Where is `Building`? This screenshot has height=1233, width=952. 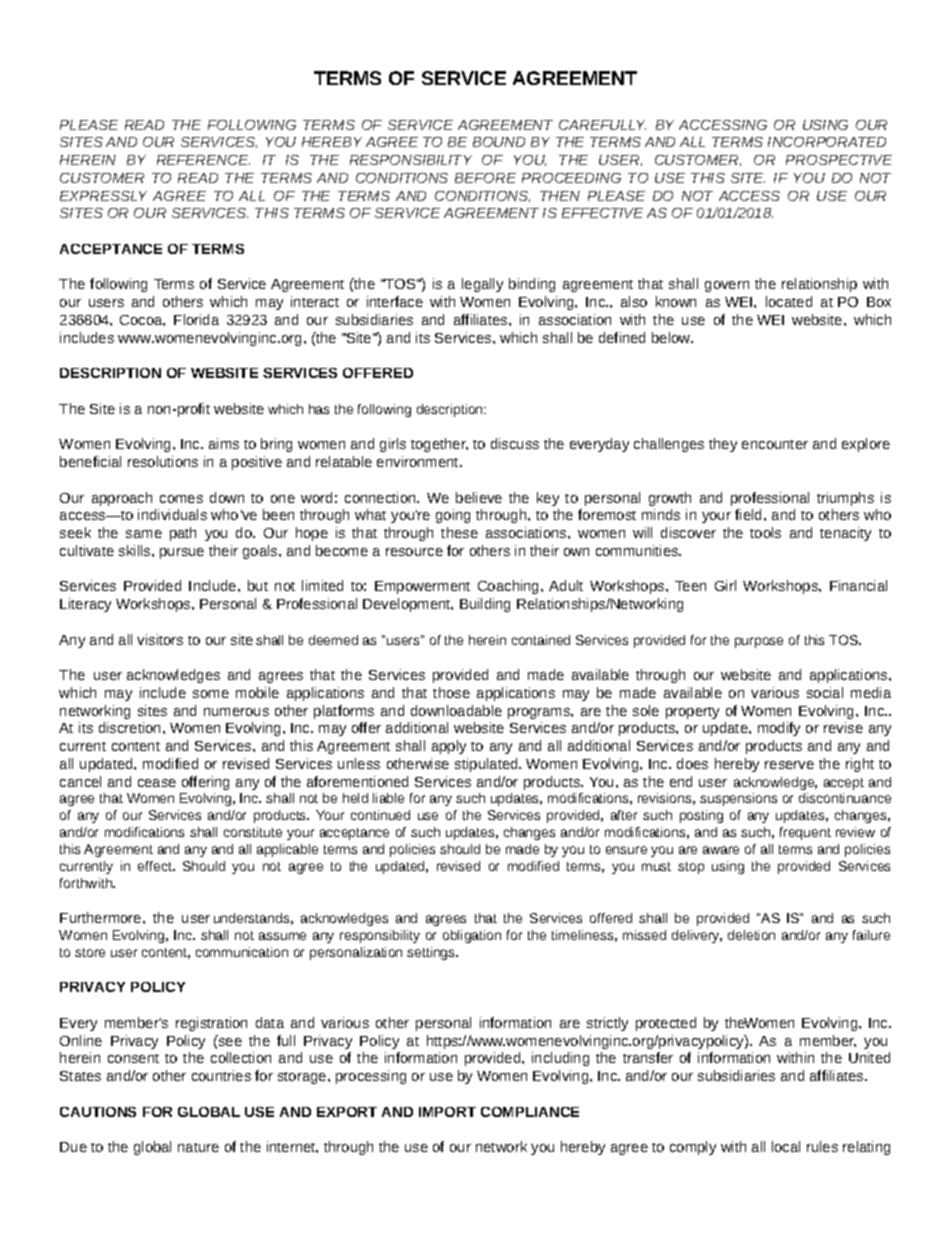 Building is located at coordinates (485, 605).
